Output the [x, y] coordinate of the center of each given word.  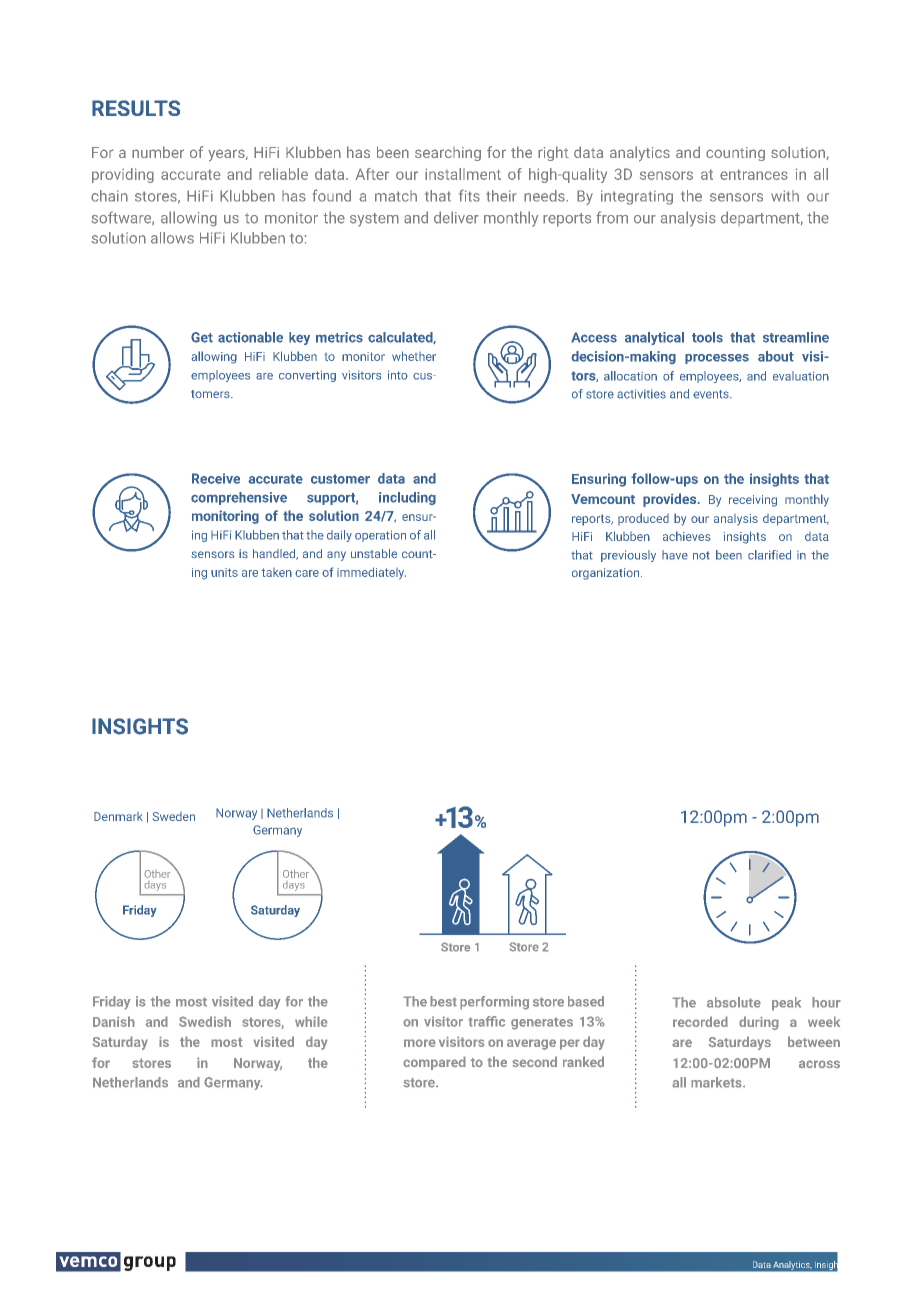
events [712, 394]
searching [448, 154]
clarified [769, 555]
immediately [371, 573]
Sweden [174, 816]
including [407, 498]
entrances [754, 174]
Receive [216, 478]
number [158, 152]
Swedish [205, 1021]
